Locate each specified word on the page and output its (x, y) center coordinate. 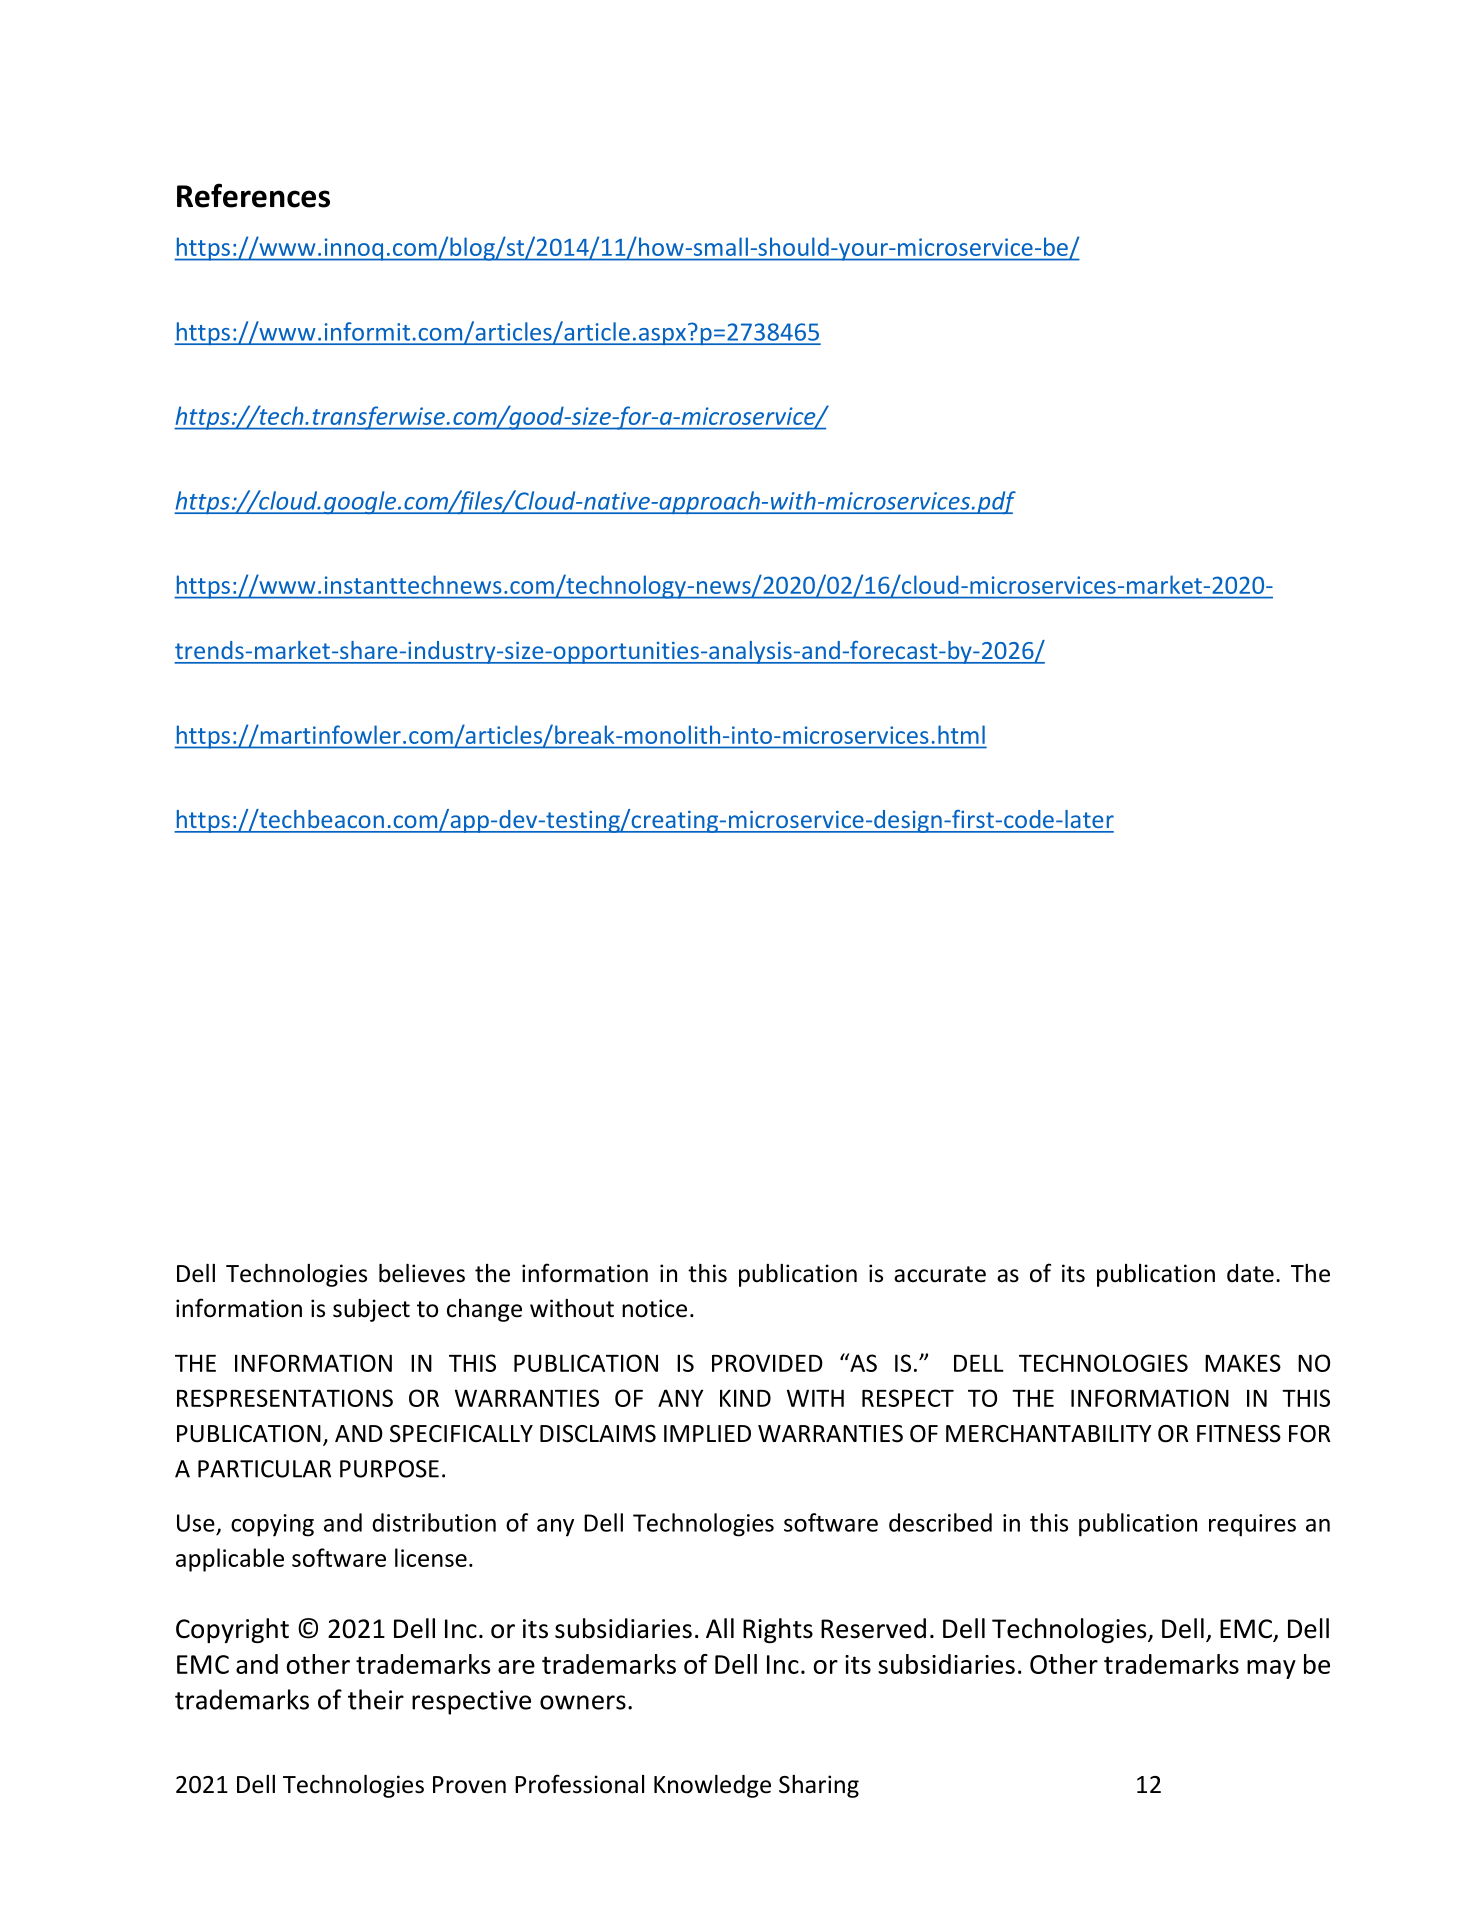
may (1271, 1669)
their (376, 1699)
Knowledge (712, 1786)
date (1250, 1273)
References (253, 195)
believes (422, 1273)
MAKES (1243, 1363)
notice (654, 1308)
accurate (940, 1274)
